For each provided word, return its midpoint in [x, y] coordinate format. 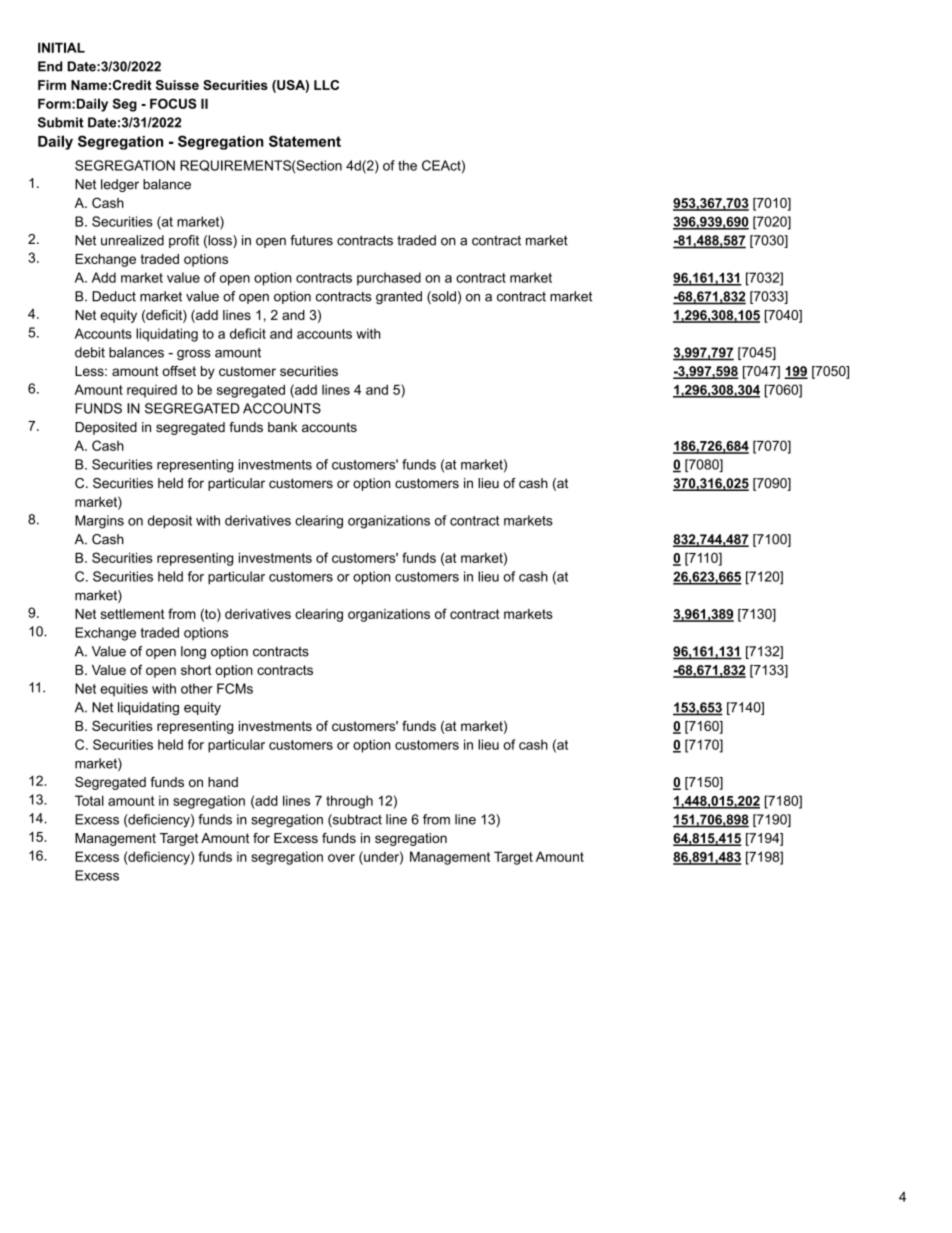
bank [282, 427]
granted [399, 297]
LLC [326, 85]
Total [89, 800]
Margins [99, 522]
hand [223, 782]
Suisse [177, 85]
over [341, 858]
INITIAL [61, 47]
